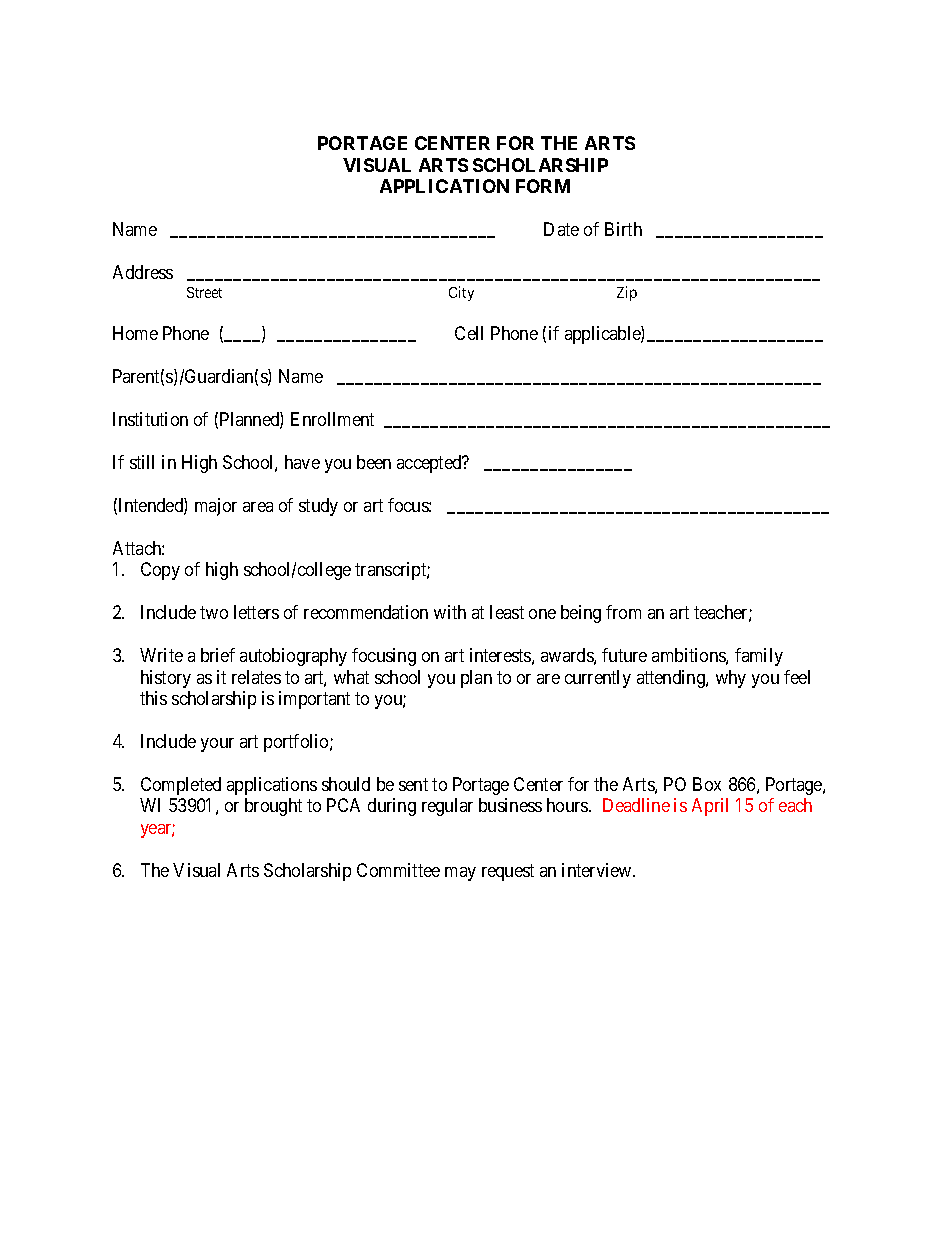 The image size is (952, 1233). I want to click on major, so click(216, 507).
